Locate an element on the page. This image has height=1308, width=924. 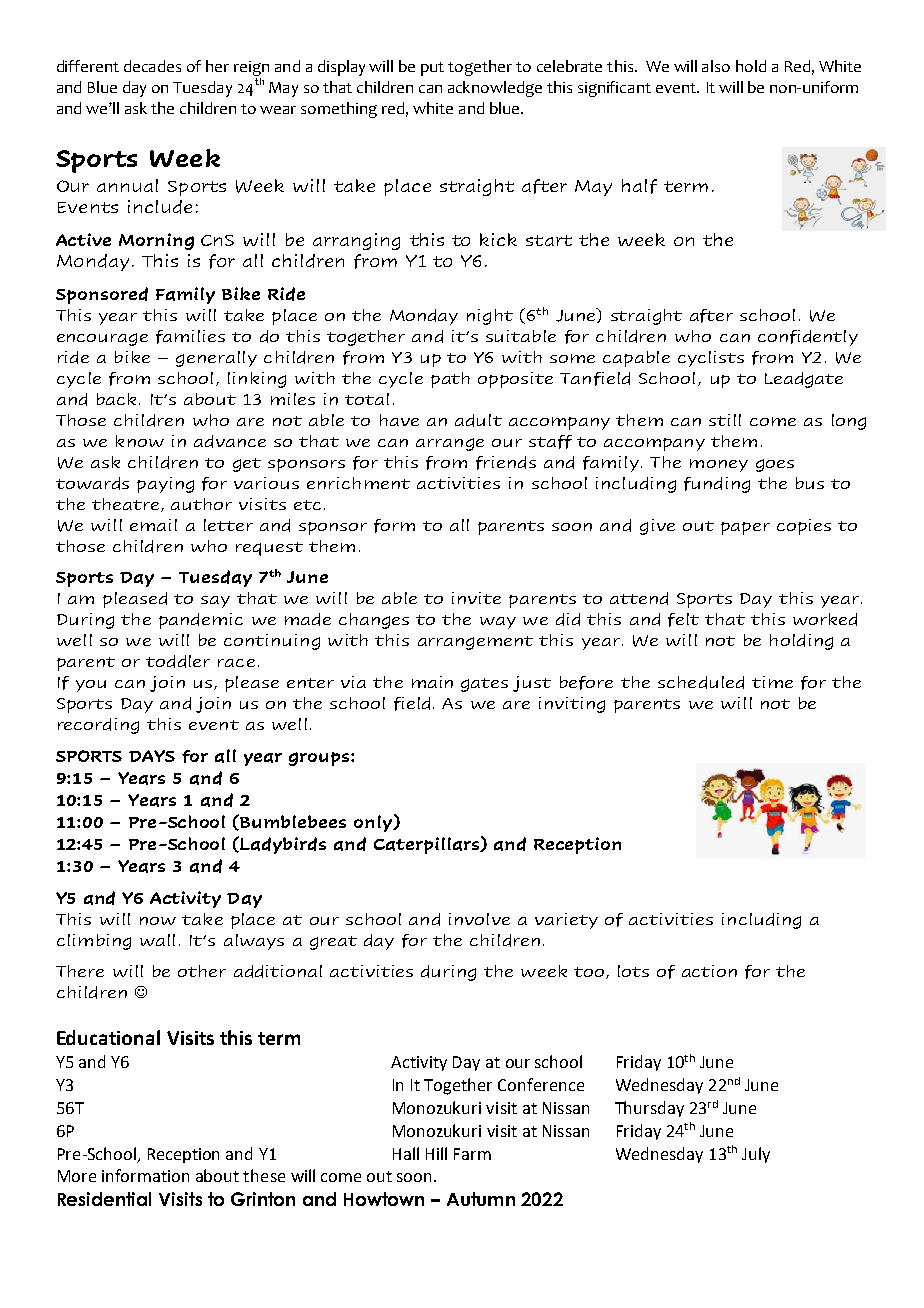
pandemic is located at coordinates (201, 621).
